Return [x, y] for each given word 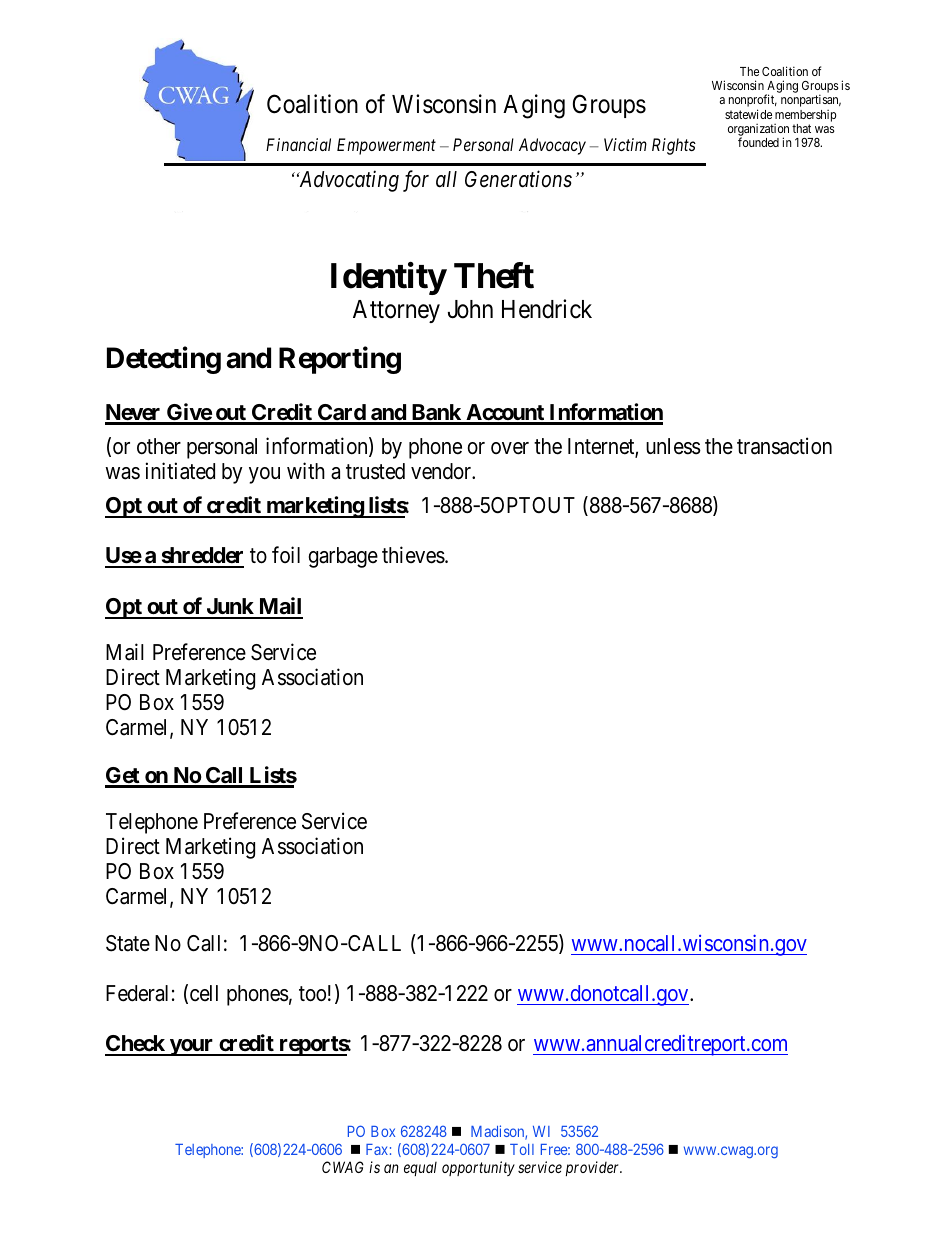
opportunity [478, 1168]
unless [673, 446]
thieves [413, 555]
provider [594, 1168]
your [192, 1047]
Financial [298, 144]
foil [286, 554]
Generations [518, 179]
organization [758, 131]
